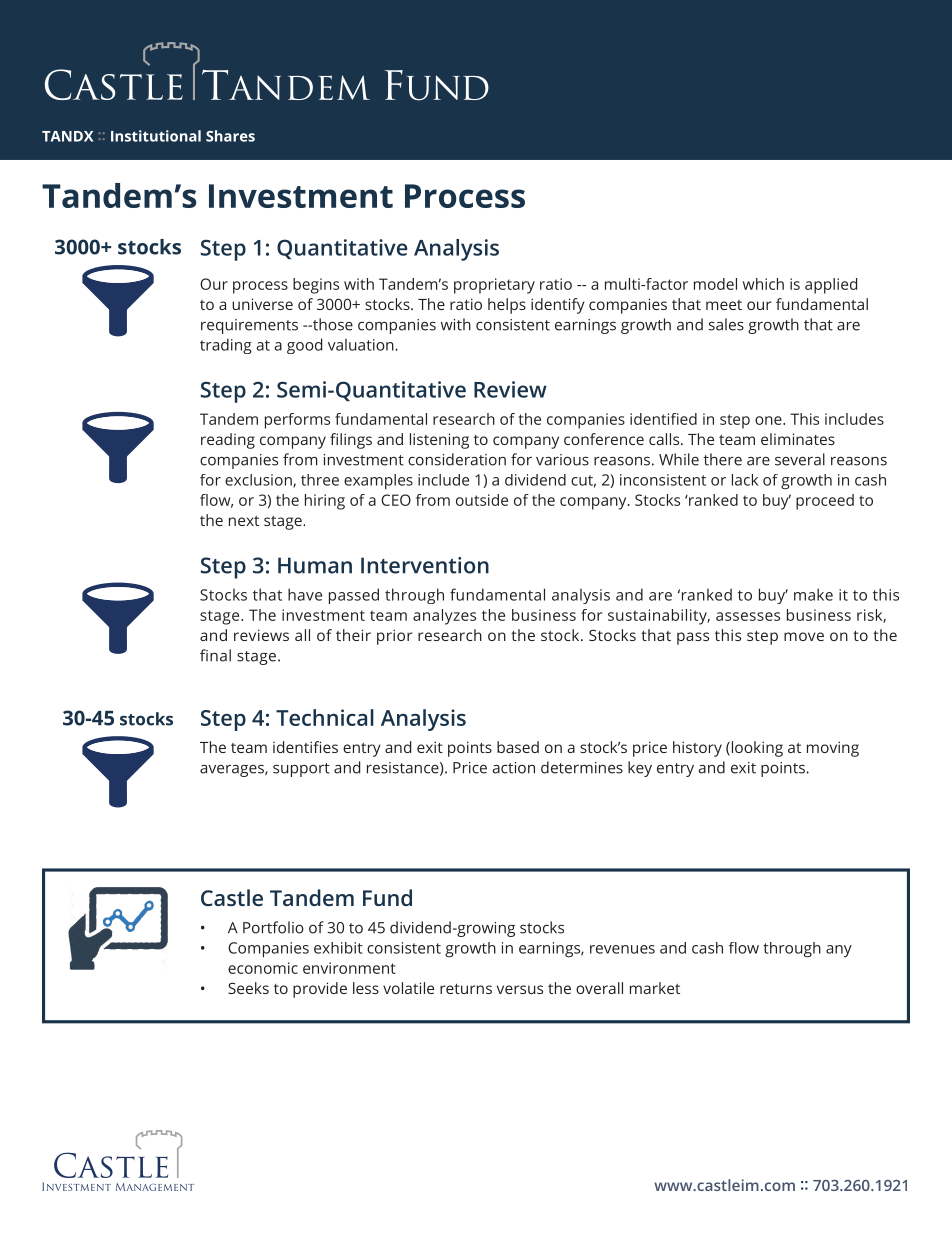  What do you see at coordinates (494, 286) in the image?
I see `proprietary` at bounding box center [494, 286].
